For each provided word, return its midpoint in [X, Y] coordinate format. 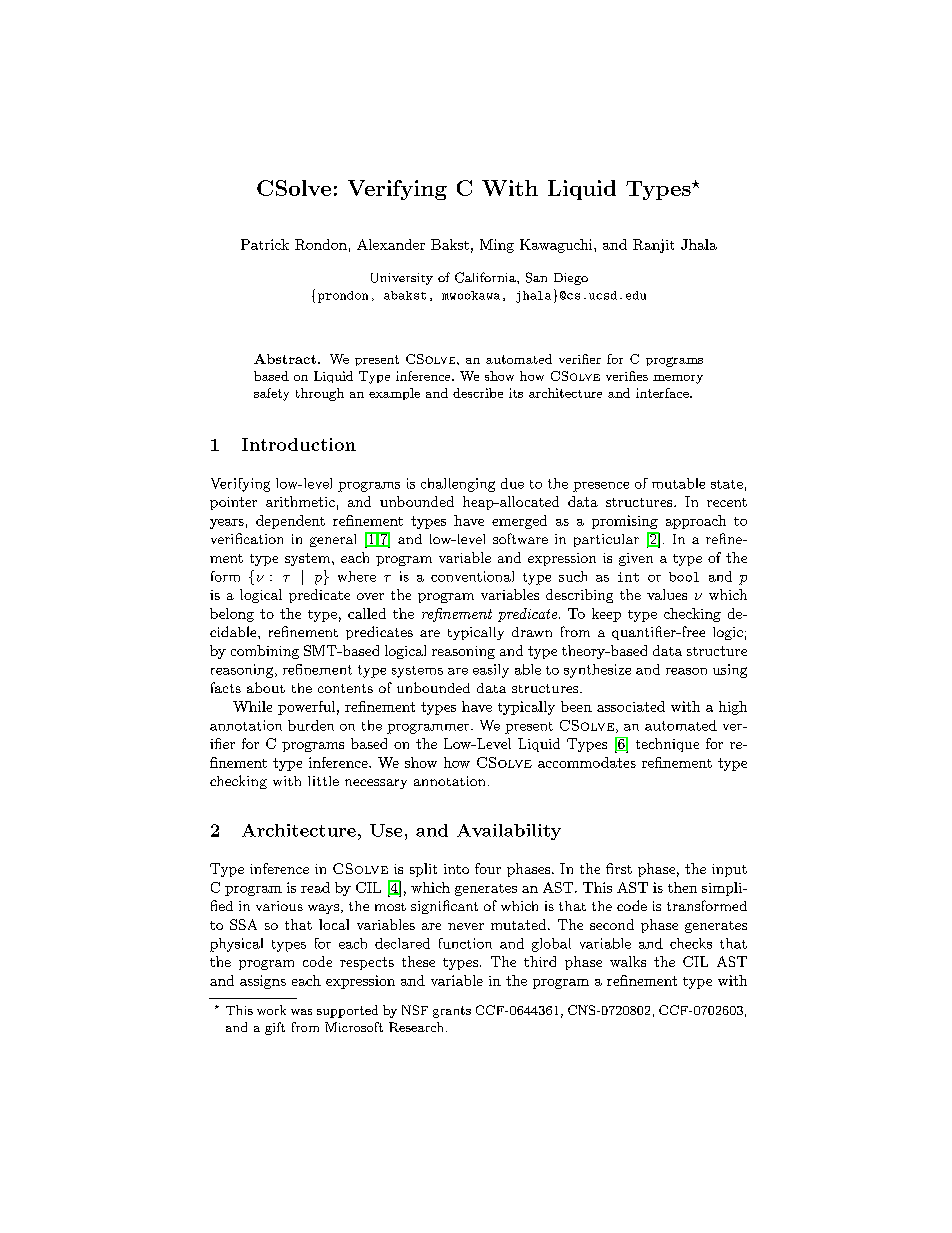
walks [628, 961]
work [271, 1010]
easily [491, 671]
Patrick [265, 244]
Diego [571, 279]
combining [265, 652]
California [486, 277]
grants [452, 1012]
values [667, 594]
